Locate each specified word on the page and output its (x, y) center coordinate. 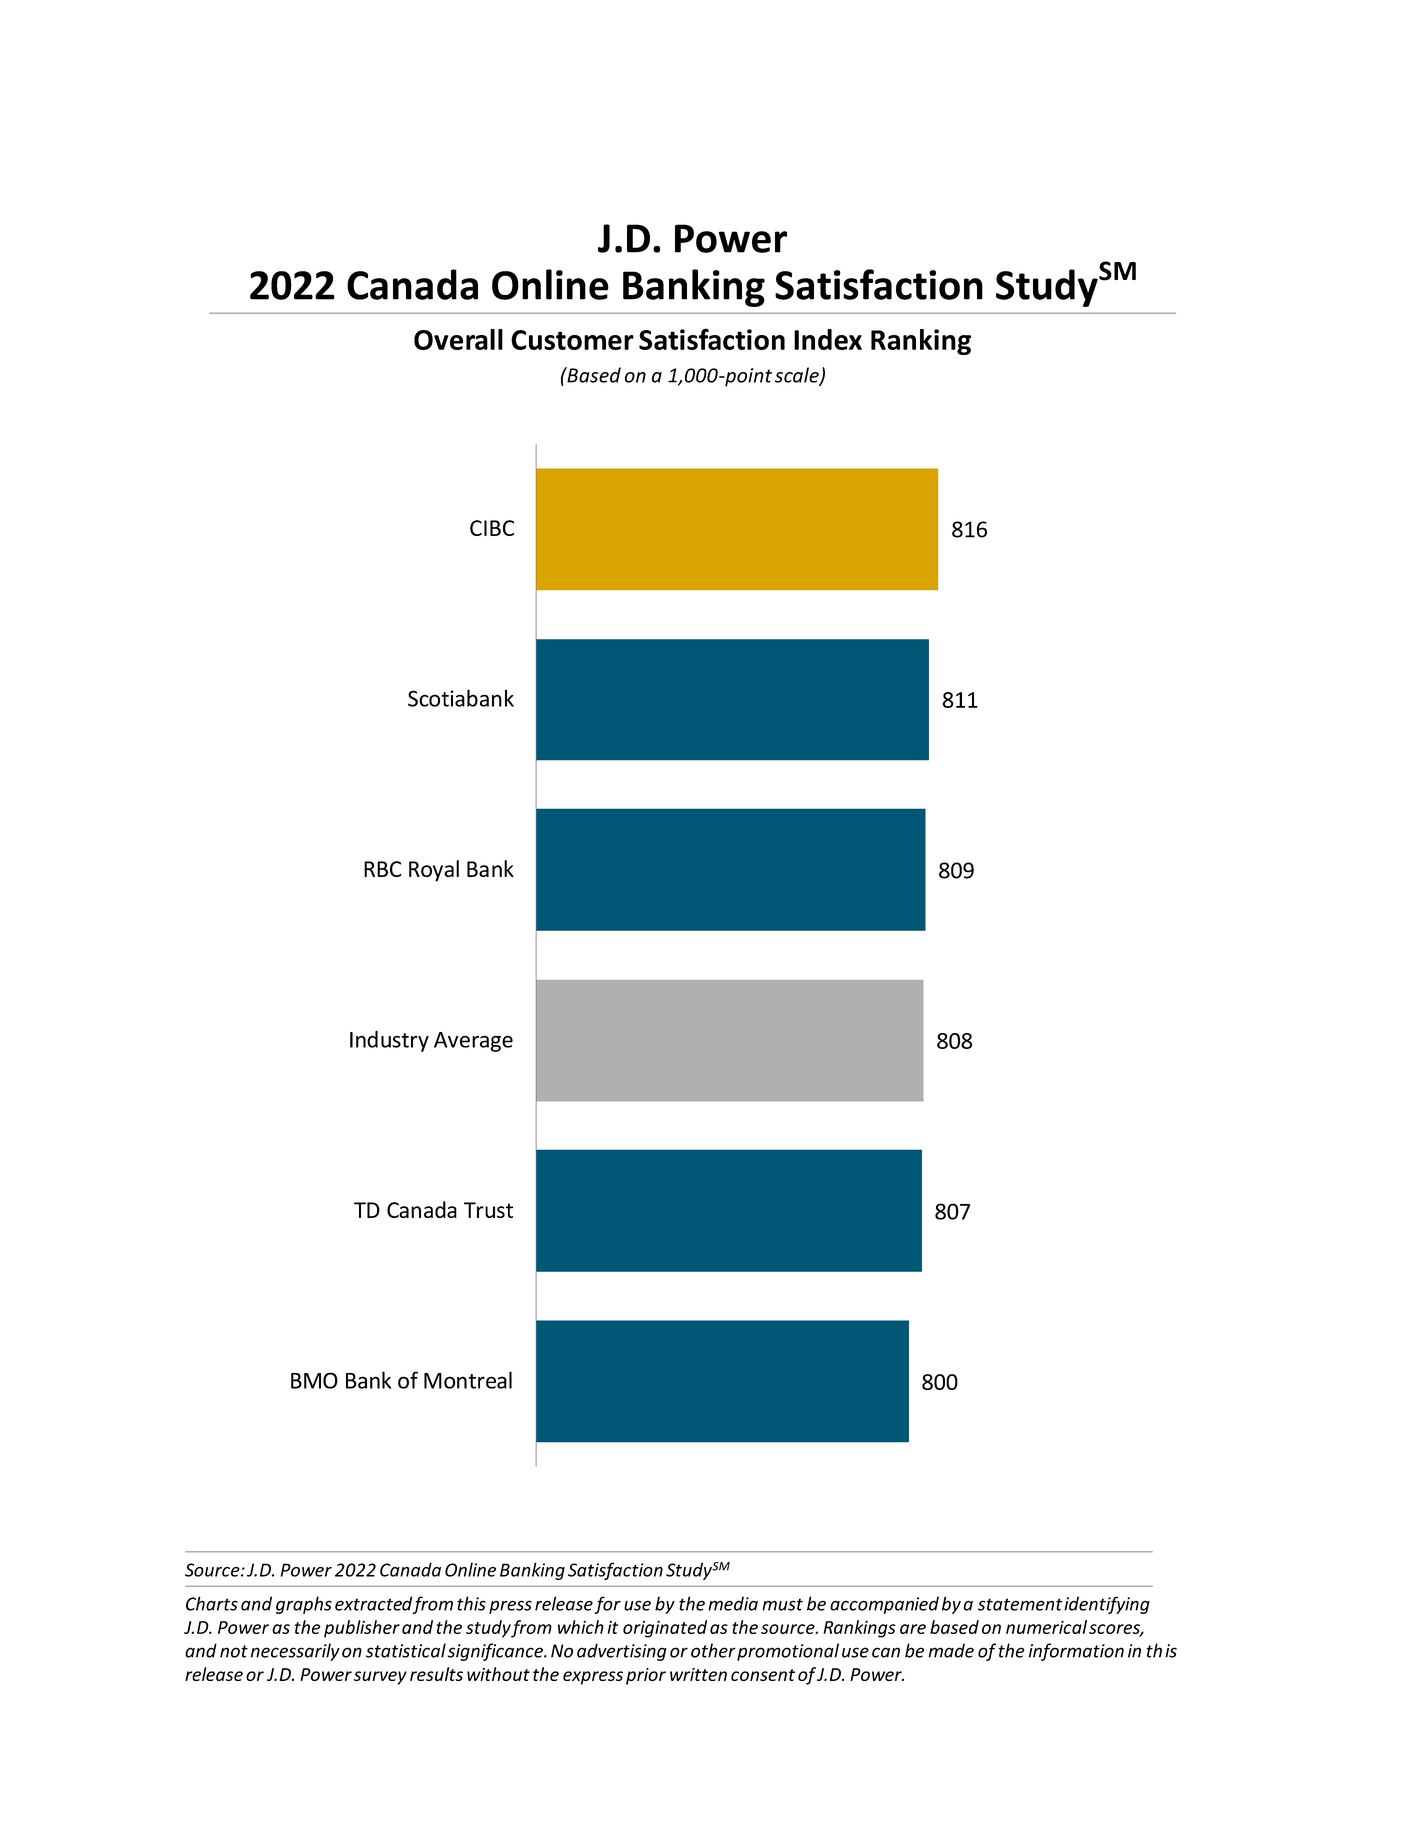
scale (798, 376)
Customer (572, 340)
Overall (458, 339)
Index (828, 339)
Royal (434, 871)
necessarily (295, 1652)
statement (1020, 1604)
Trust (488, 1210)
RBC (383, 869)
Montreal (468, 1380)
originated (665, 1629)
